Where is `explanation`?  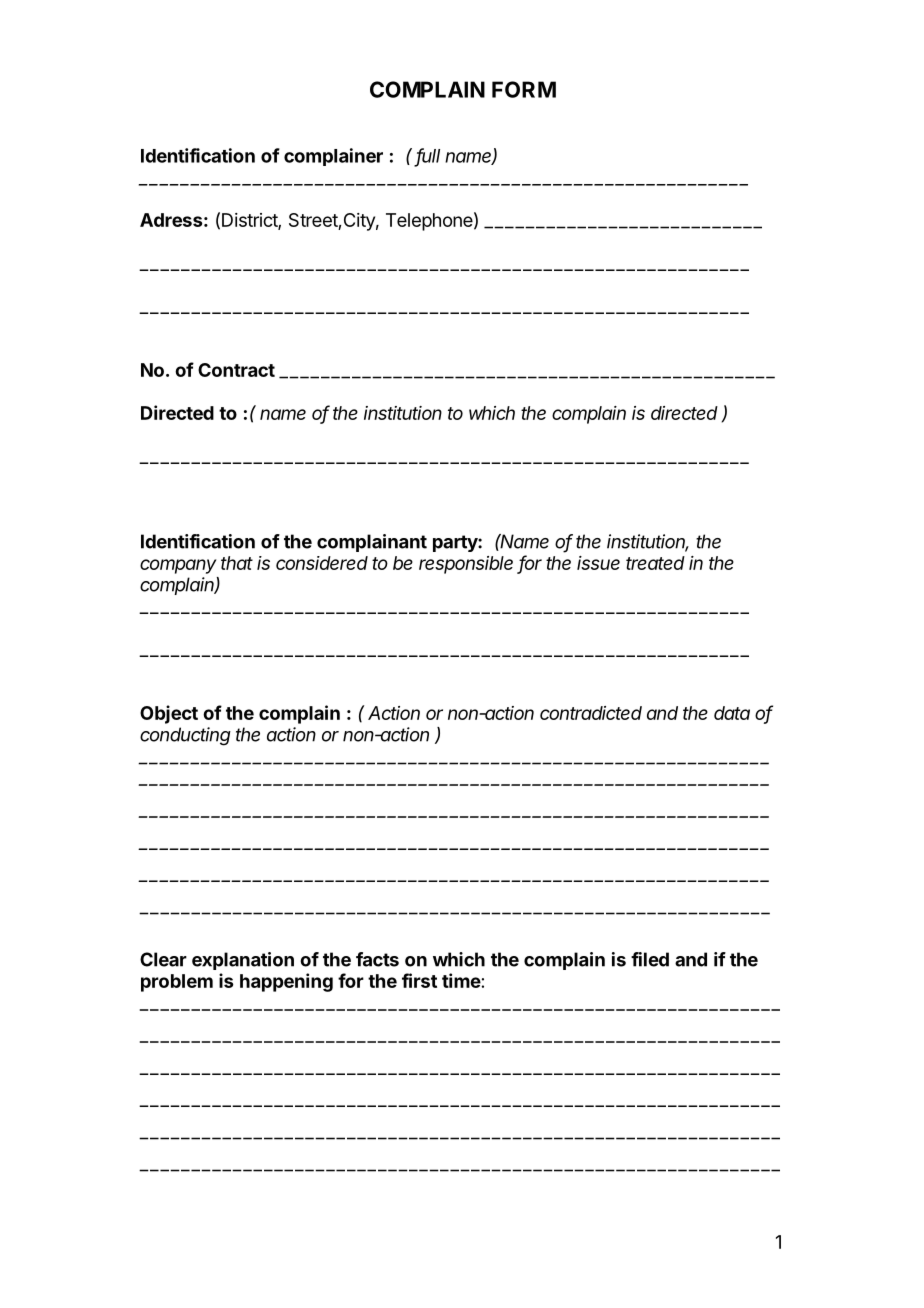
explanation is located at coordinates (243, 961).
